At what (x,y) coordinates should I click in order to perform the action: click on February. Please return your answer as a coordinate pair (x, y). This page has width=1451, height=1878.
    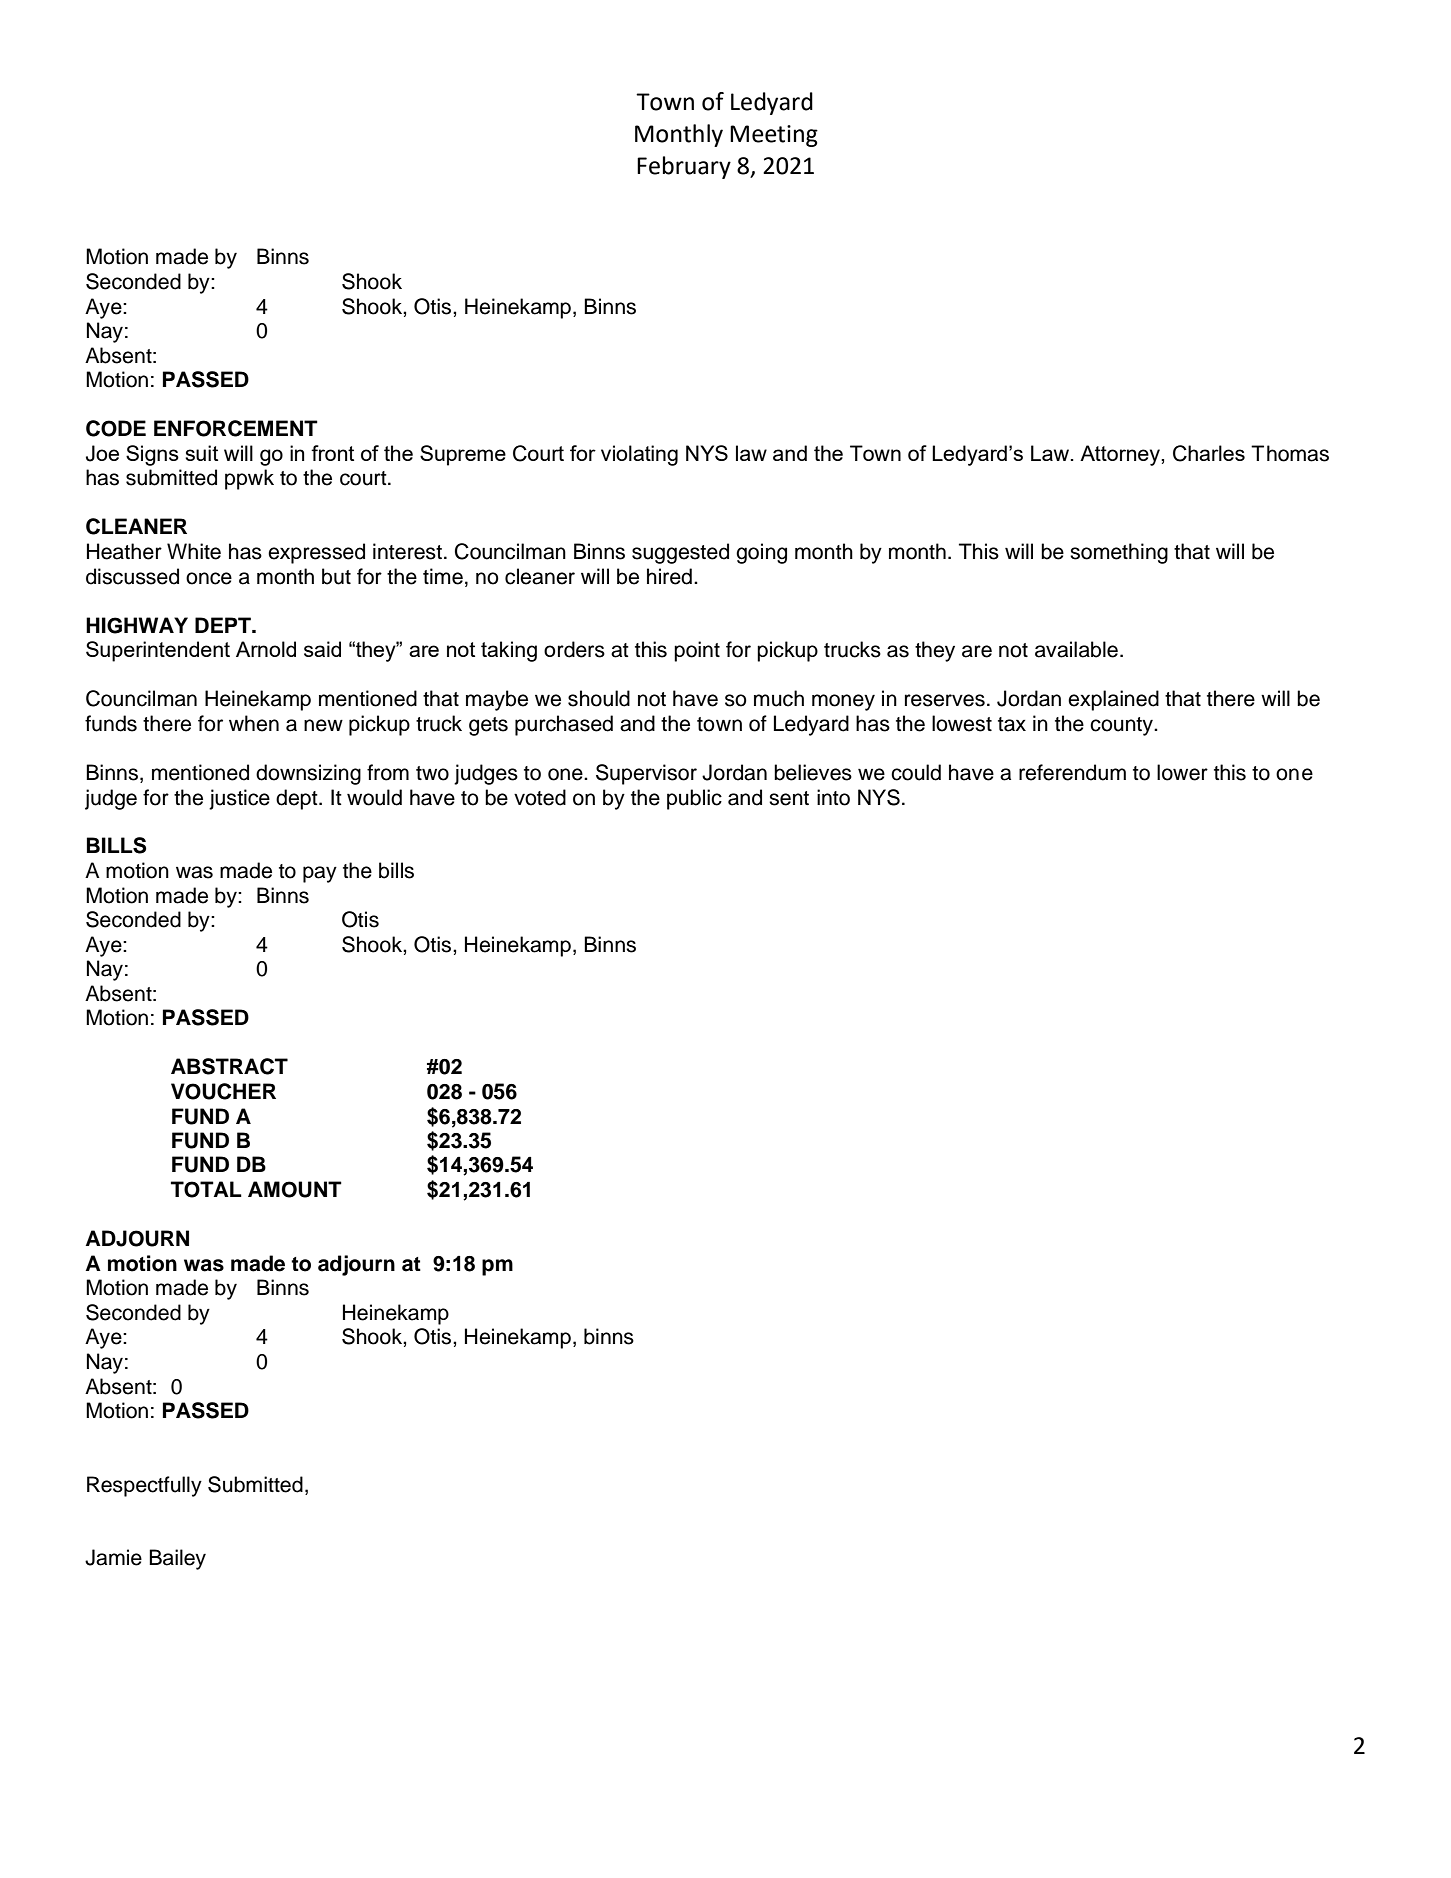
    Looking at the image, I should click on (684, 167).
